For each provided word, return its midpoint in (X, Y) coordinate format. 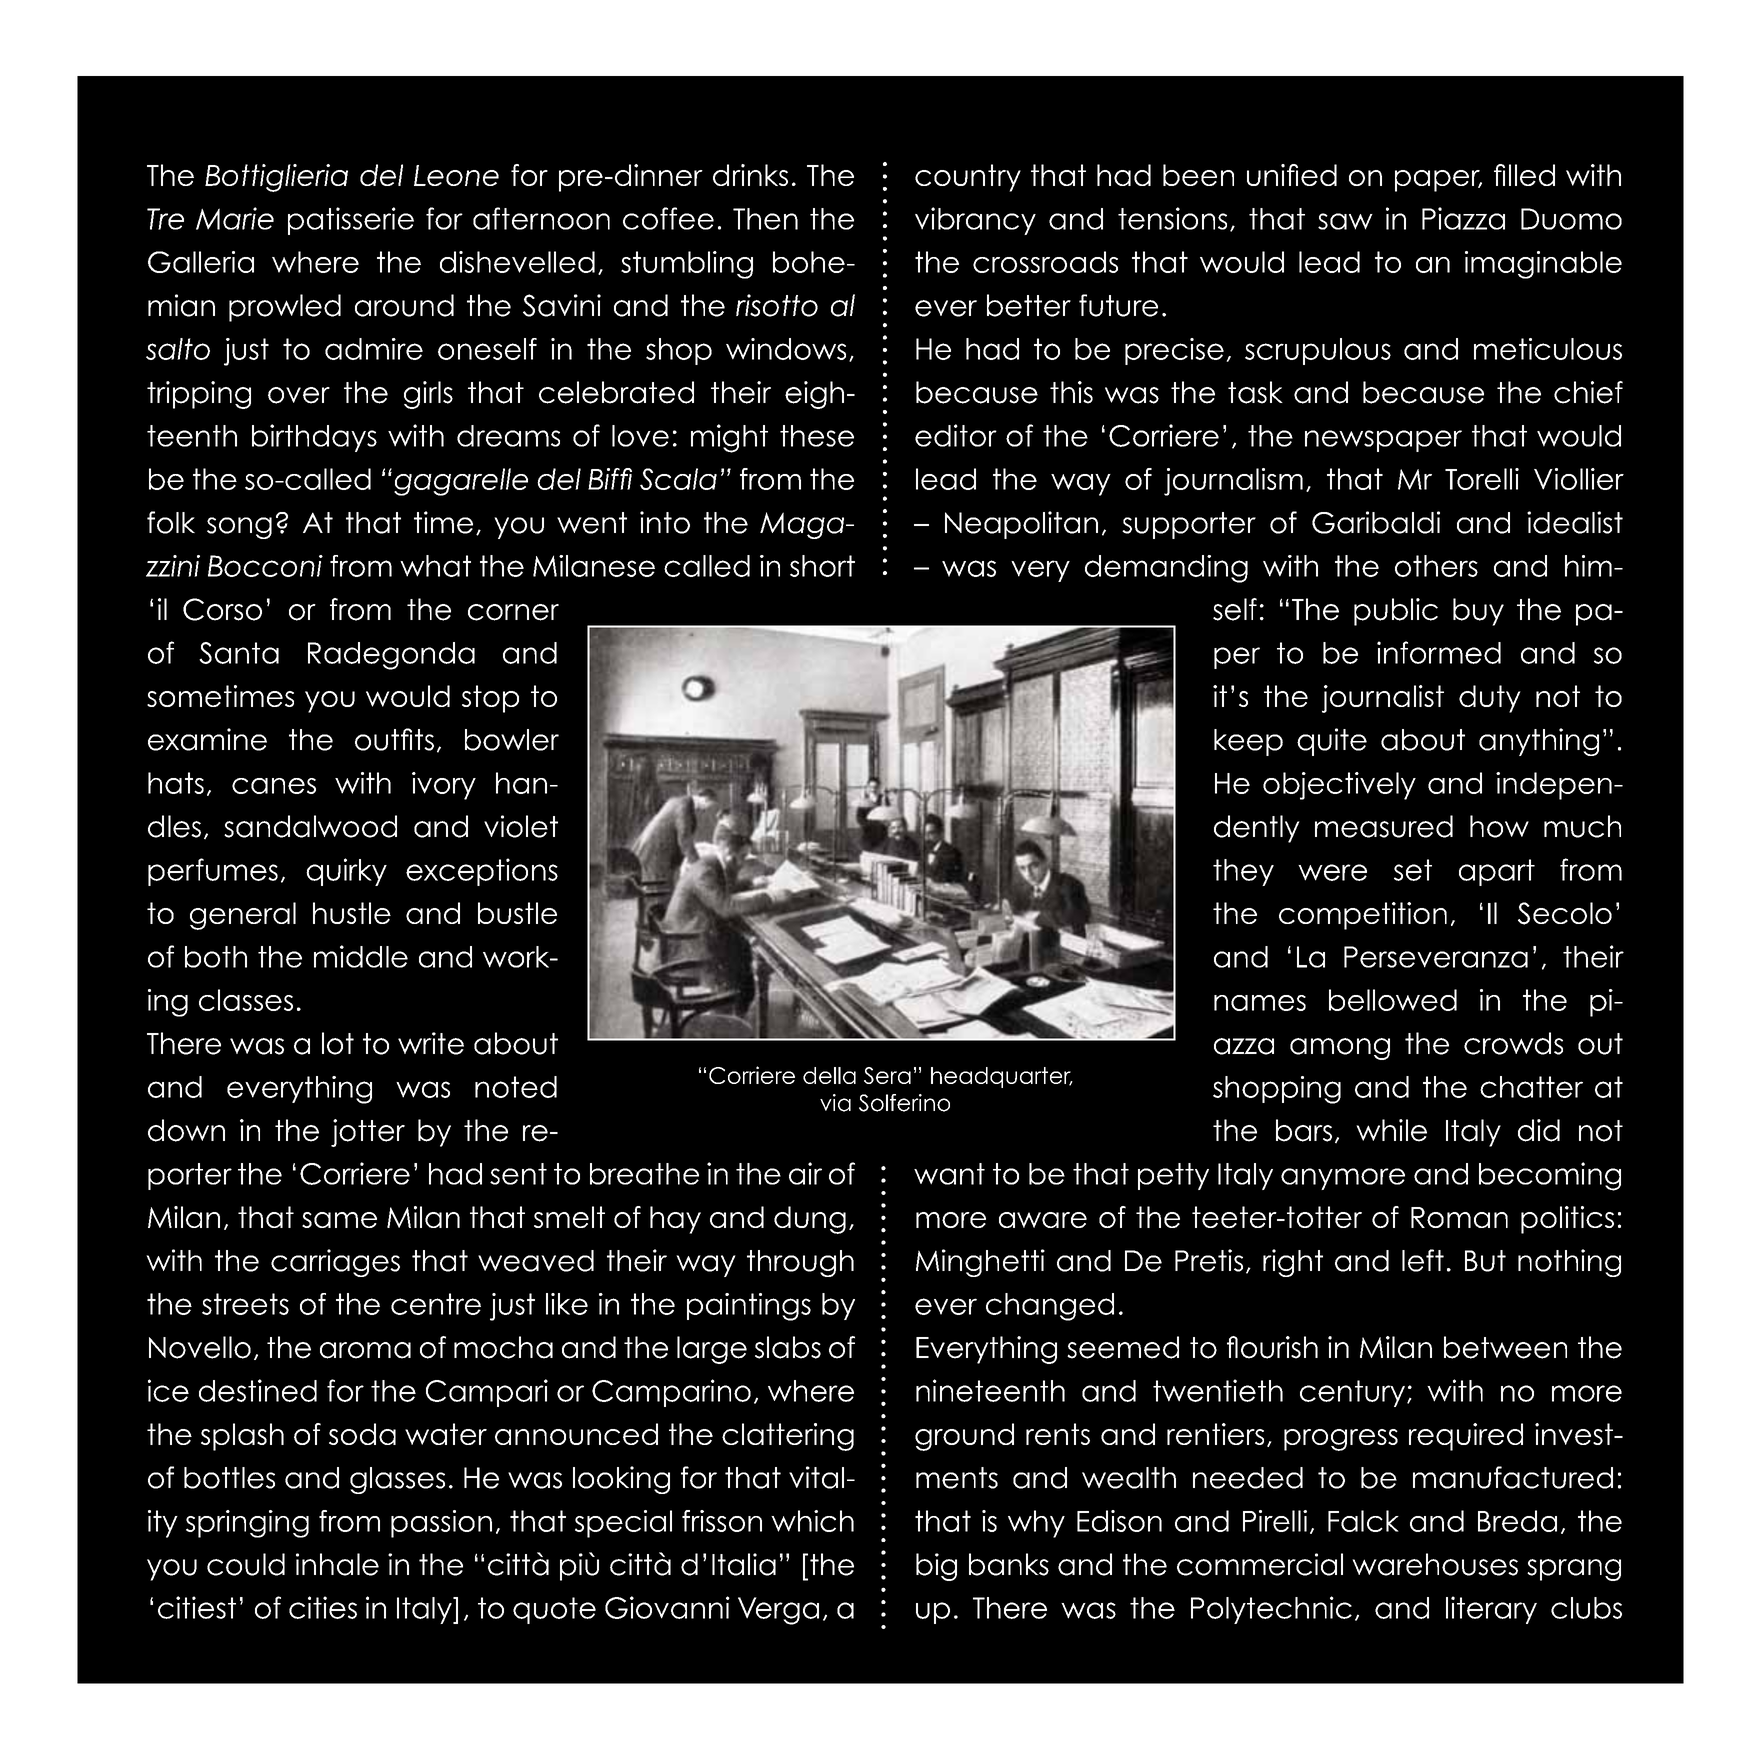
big (936, 1567)
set (1413, 870)
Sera (887, 1075)
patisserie (351, 221)
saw (1345, 221)
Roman (1459, 1217)
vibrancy (975, 221)
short (822, 566)
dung (810, 1220)
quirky (346, 872)
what (435, 566)
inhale (337, 1564)
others (1436, 566)
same (339, 1220)
